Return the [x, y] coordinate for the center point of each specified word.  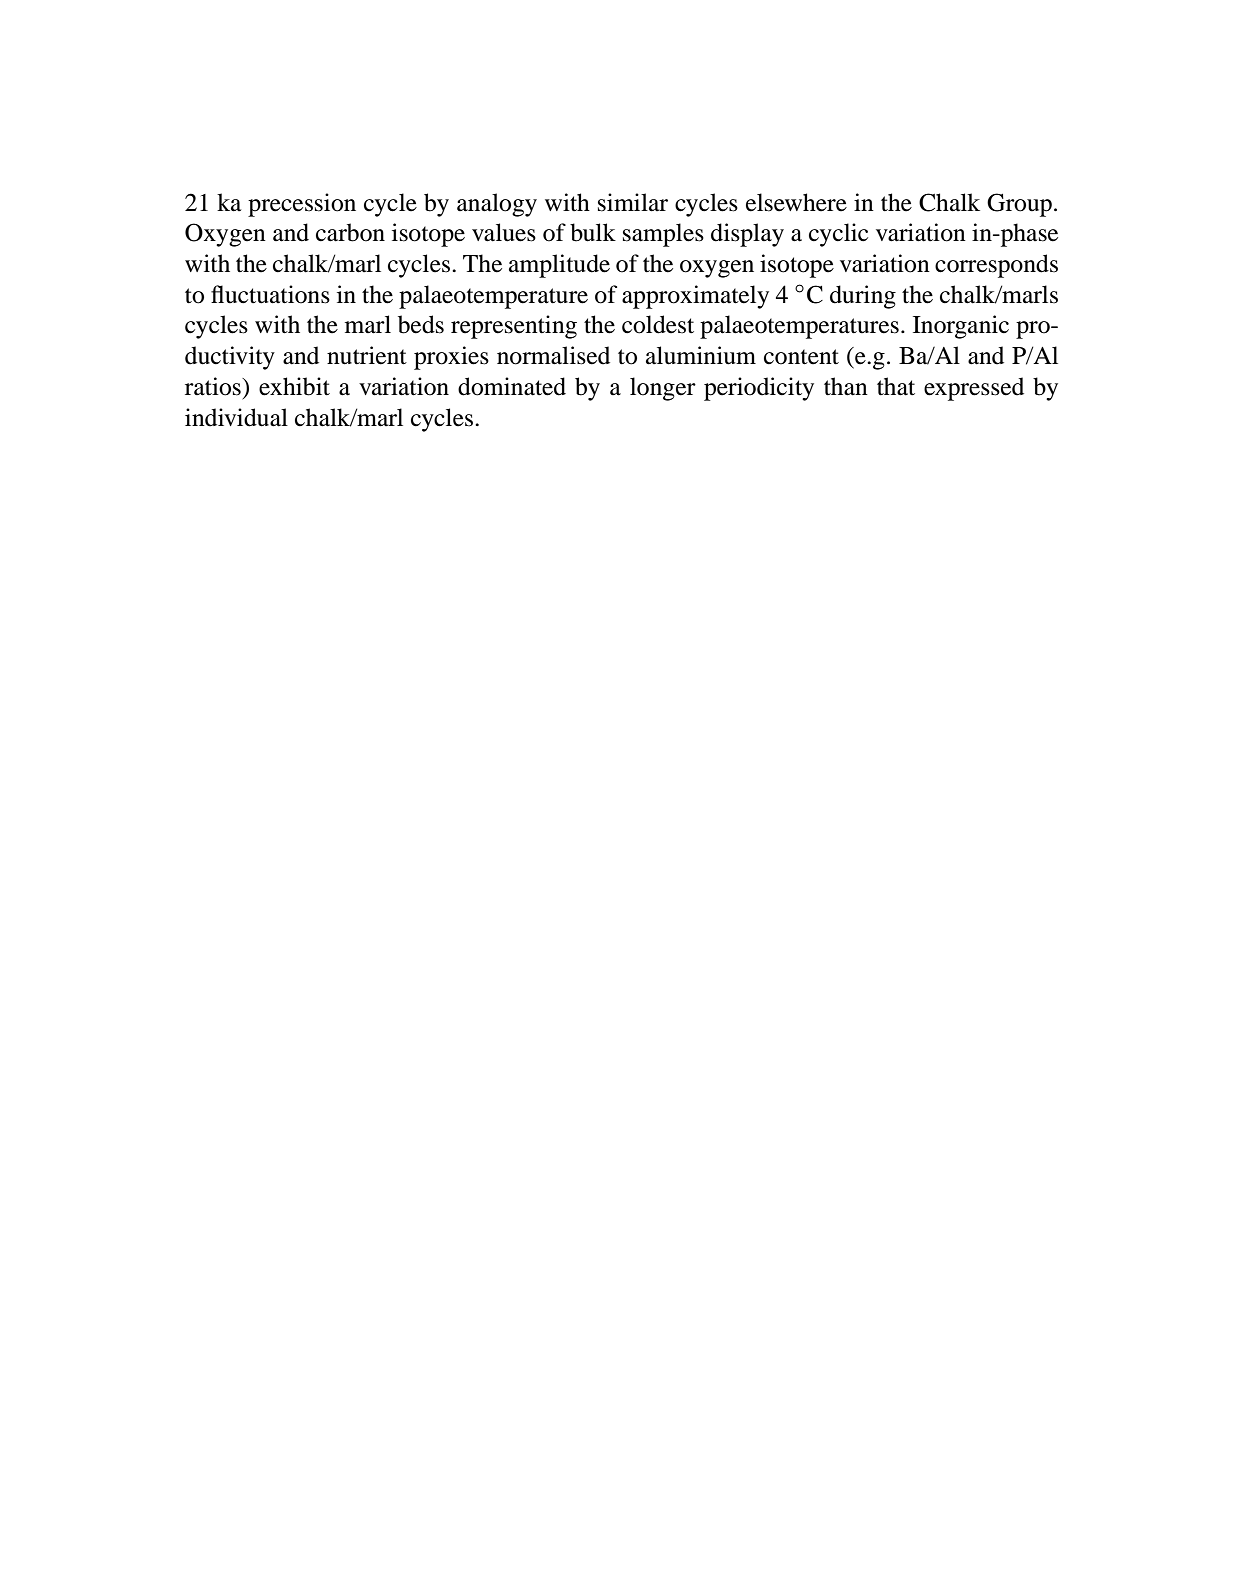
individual [236, 417]
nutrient [367, 355]
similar [633, 202]
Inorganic [961, 327]
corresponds [996, 266]
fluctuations [270, 294]
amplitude [559, 266]
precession [302, 205]
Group [1019, 205]
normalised [553, 355]
